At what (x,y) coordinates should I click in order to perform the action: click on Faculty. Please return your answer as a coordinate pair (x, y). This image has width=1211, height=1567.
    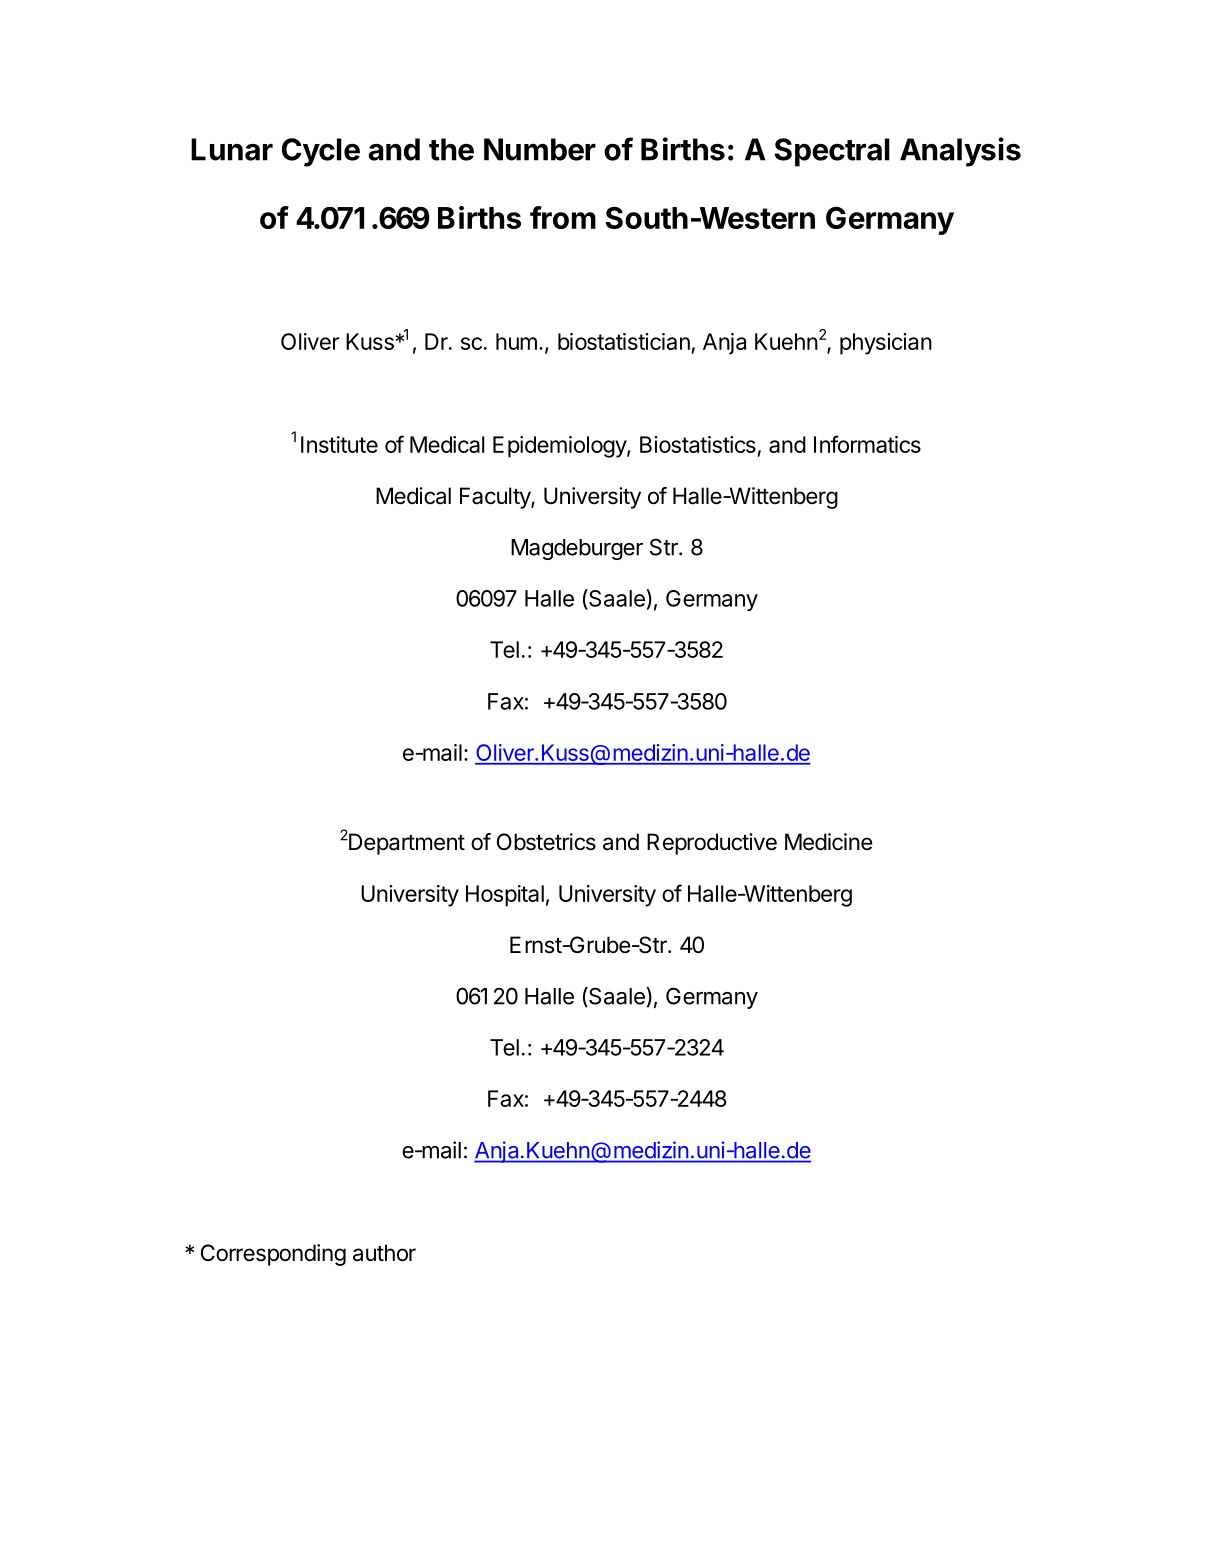
    Looking at the image, I should click on (496, 498).
